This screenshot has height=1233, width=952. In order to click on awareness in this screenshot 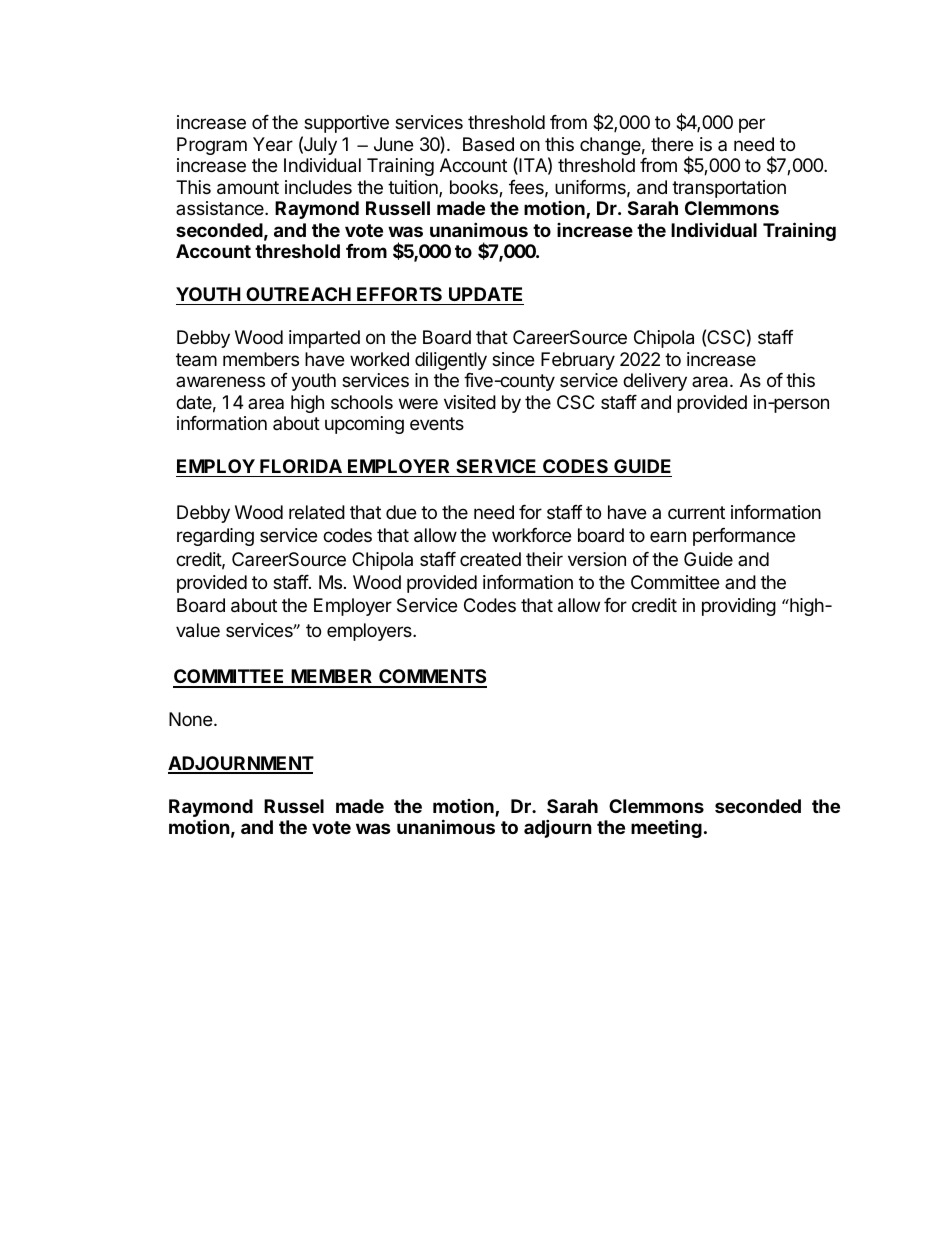, I will do `click(220, 381)`.
